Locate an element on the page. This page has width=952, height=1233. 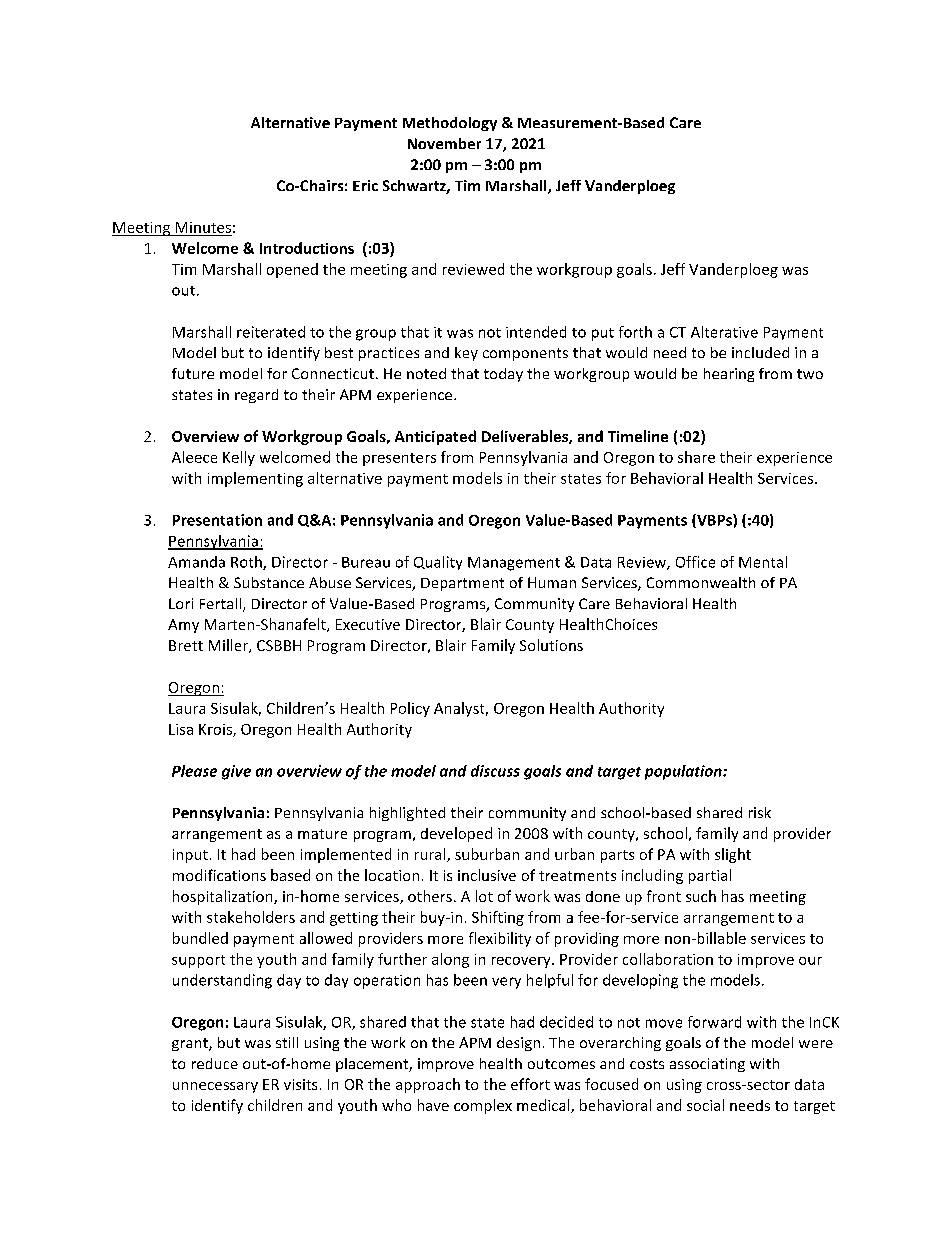
included is located at coordinates (760, 352).
